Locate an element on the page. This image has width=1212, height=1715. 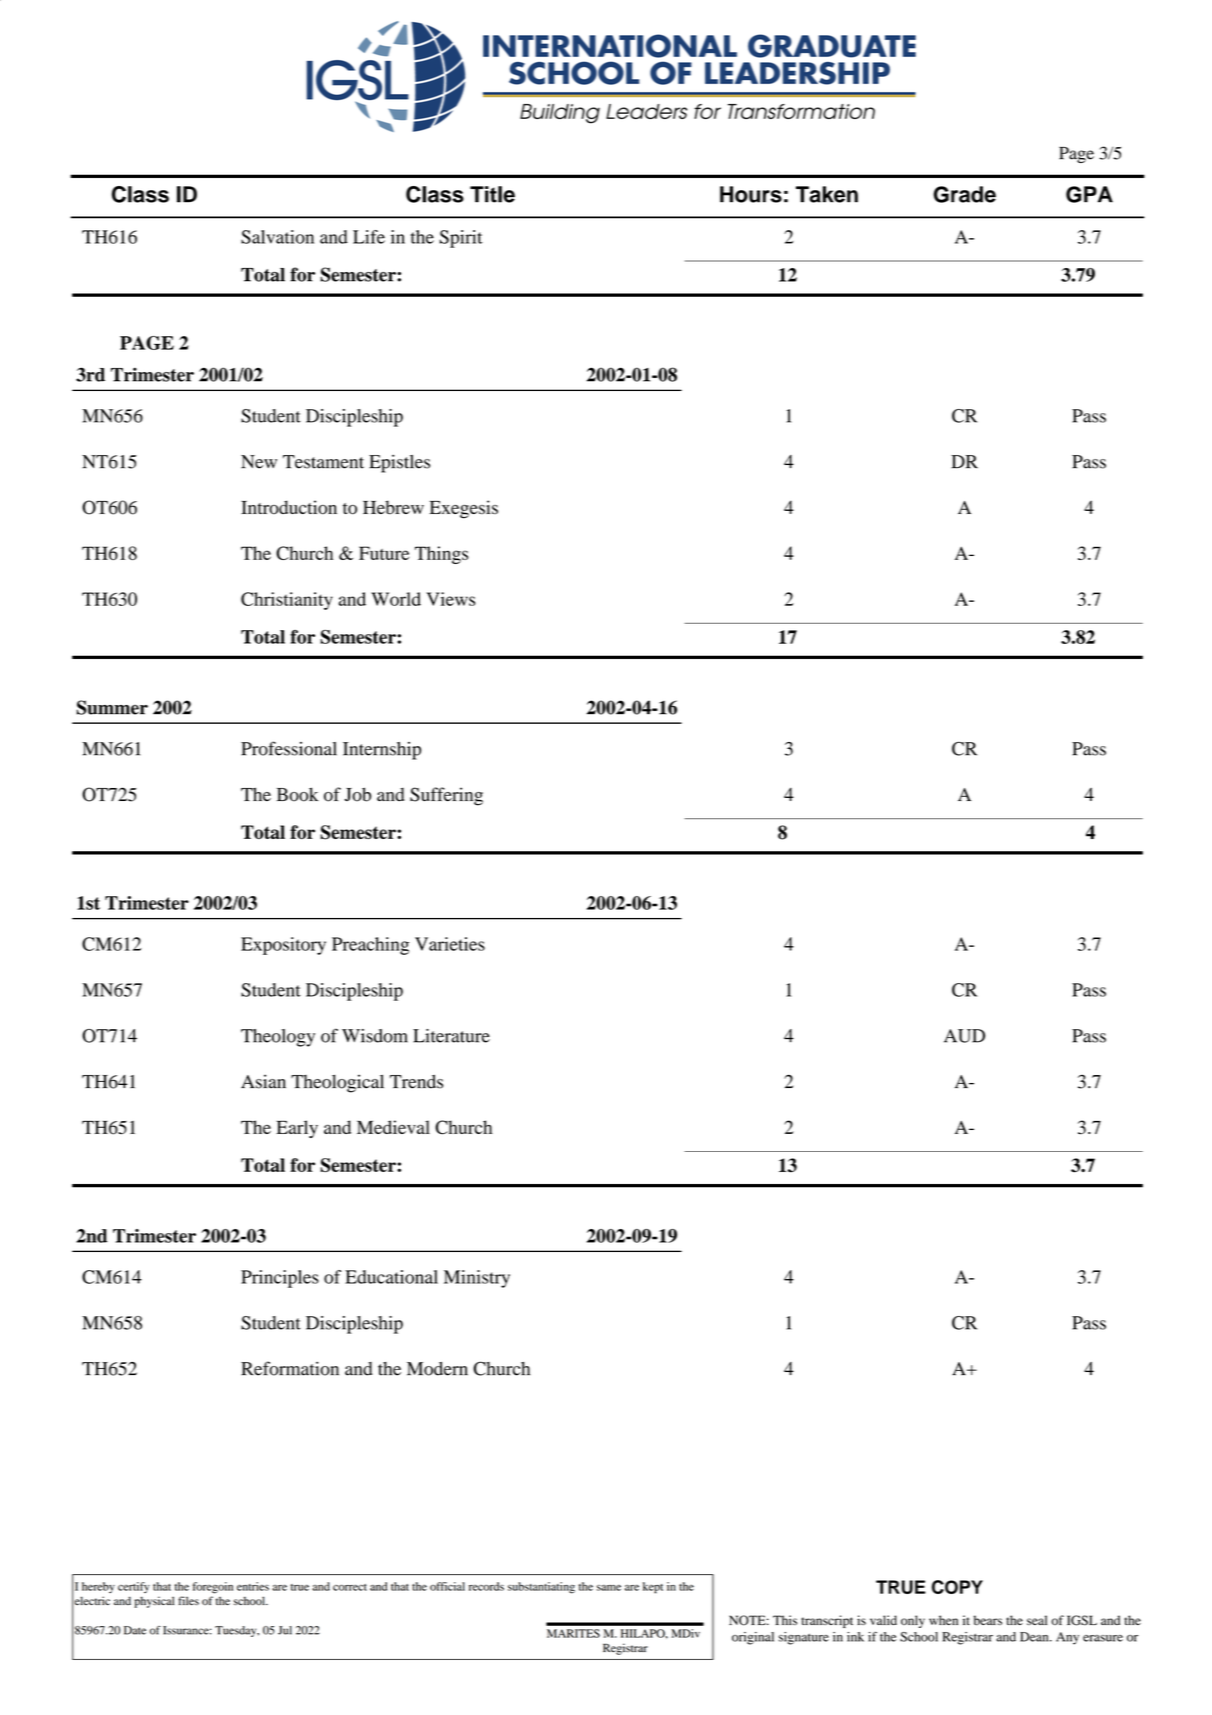
Title is located at coordinates (492, 194).
